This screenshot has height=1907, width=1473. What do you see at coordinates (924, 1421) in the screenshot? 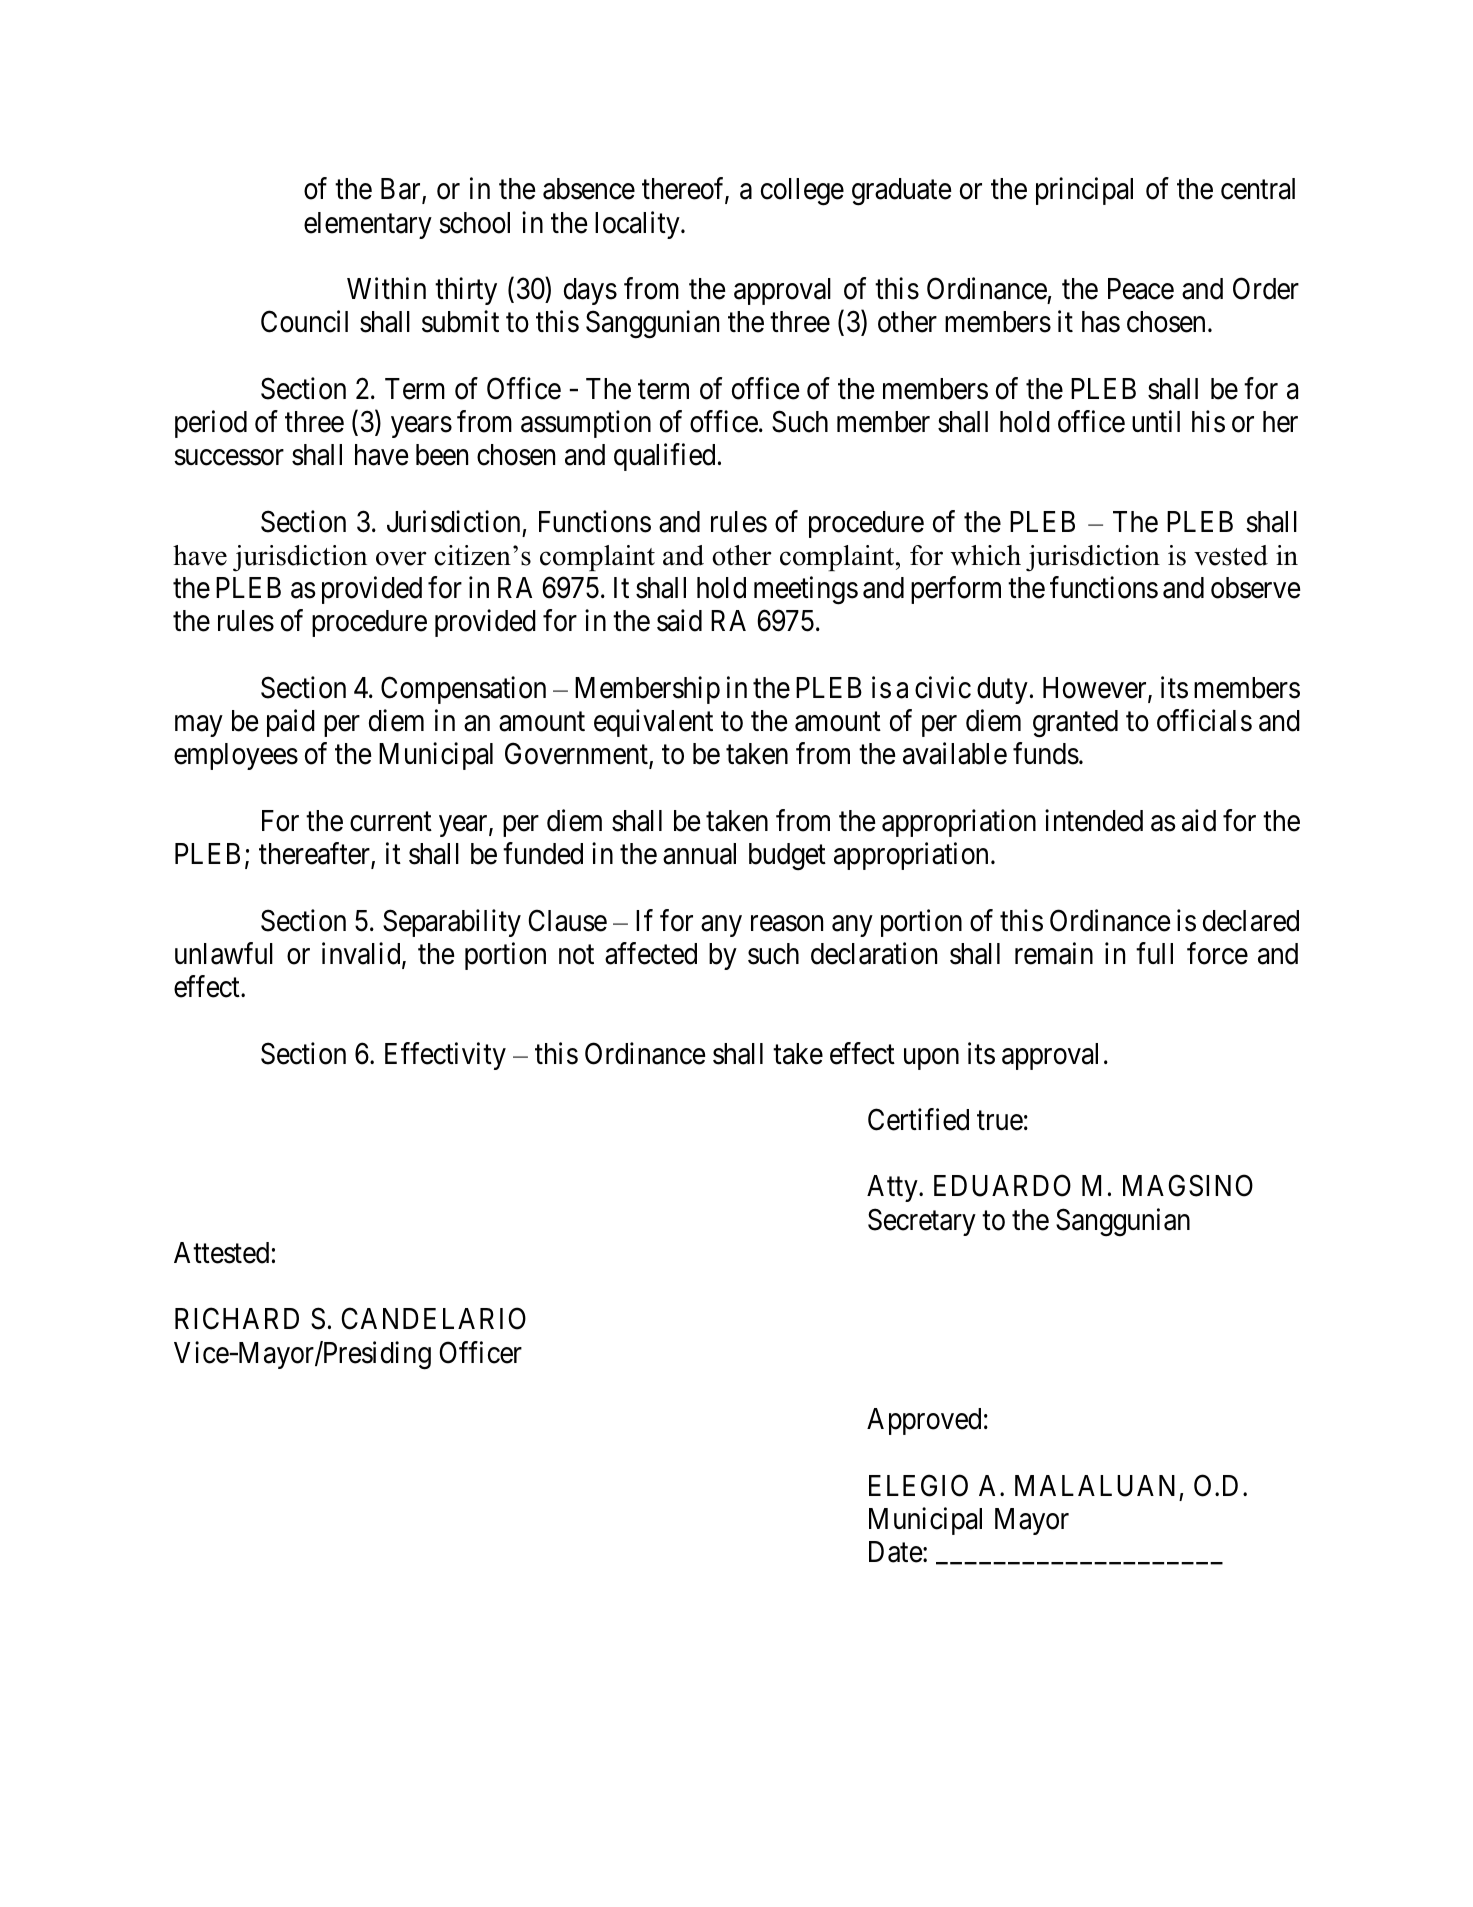
I see `Approved` at bounding box center [924, 1421].
